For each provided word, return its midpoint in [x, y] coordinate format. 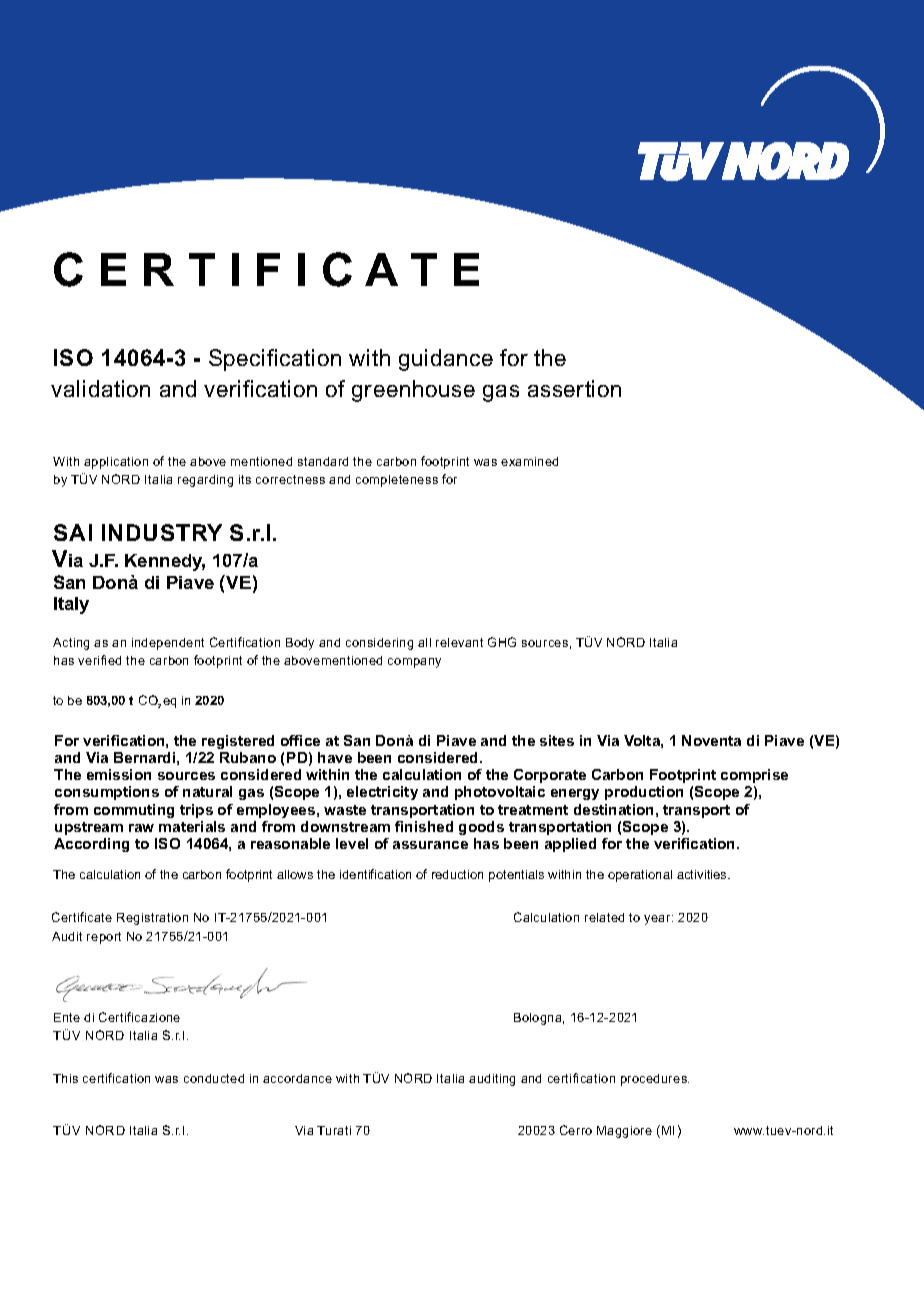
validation [100, 388]
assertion [574, 388]
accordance [297, 1078]
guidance [446, 360]
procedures [655, 1080]
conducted [214, 1078]
